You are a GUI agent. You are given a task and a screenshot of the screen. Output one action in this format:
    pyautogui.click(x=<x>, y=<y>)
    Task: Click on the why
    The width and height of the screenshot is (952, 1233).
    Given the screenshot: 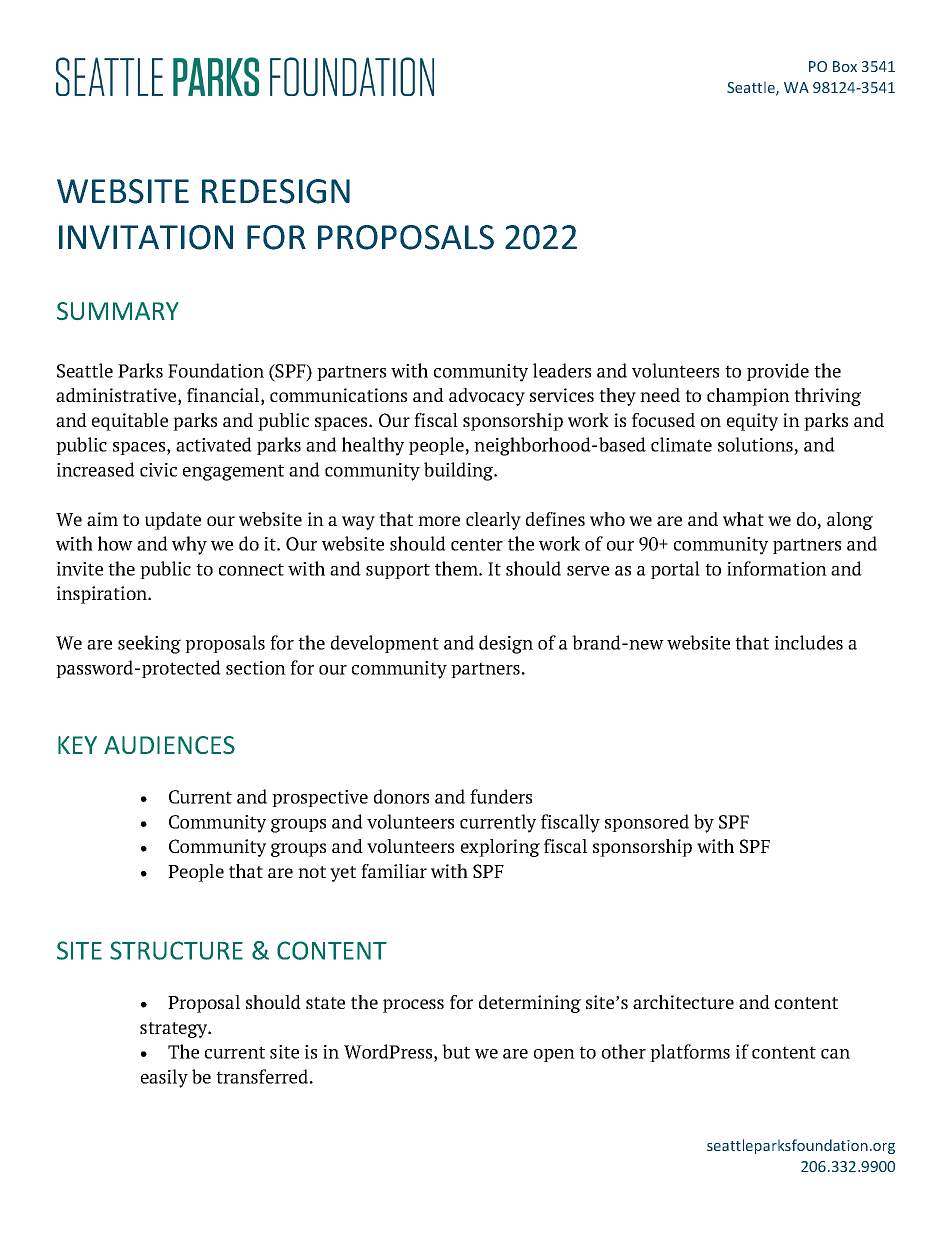 What is the action you would take?
    pyautogui.click(x=189, y=545)
